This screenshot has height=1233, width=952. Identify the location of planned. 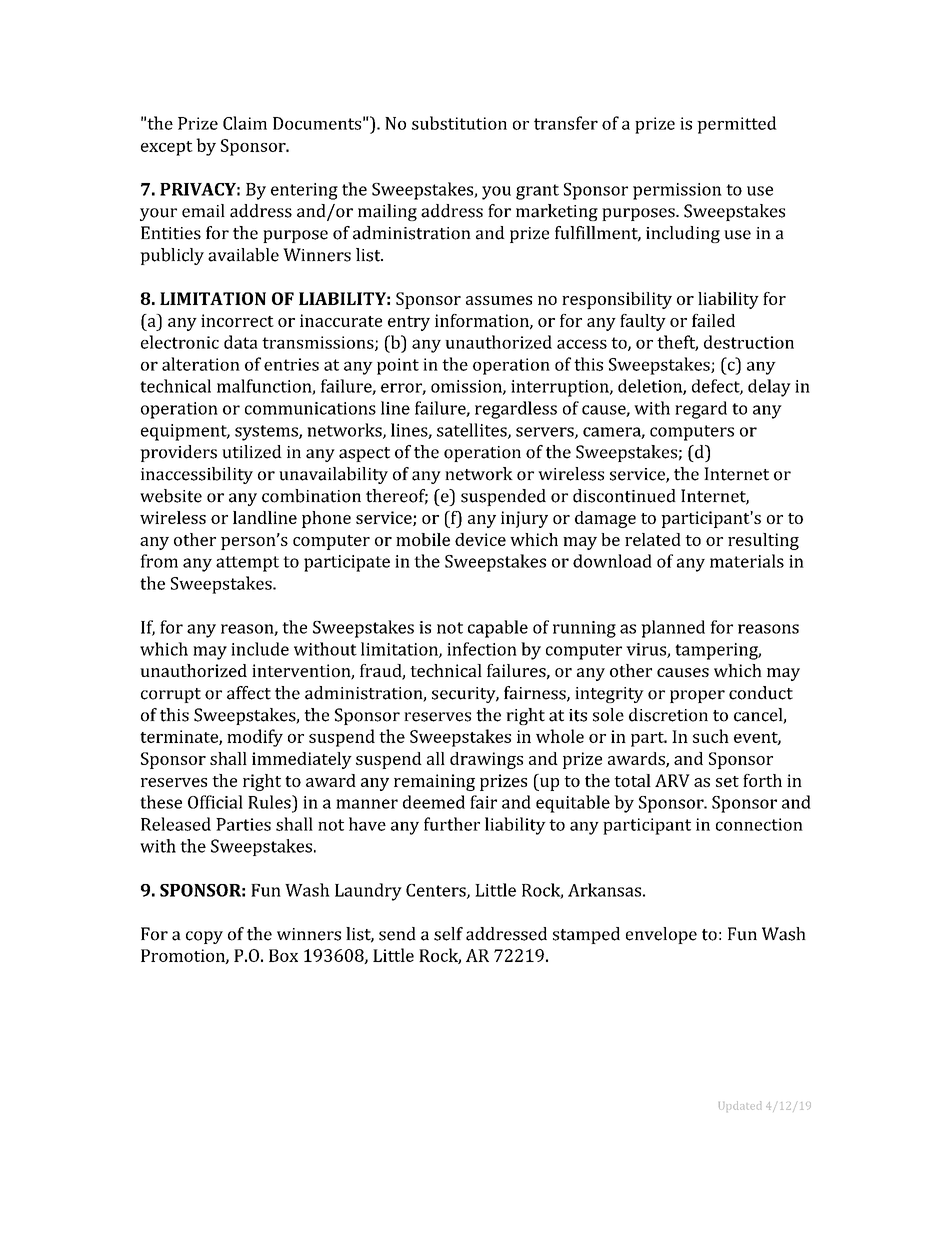
(673, 629).
